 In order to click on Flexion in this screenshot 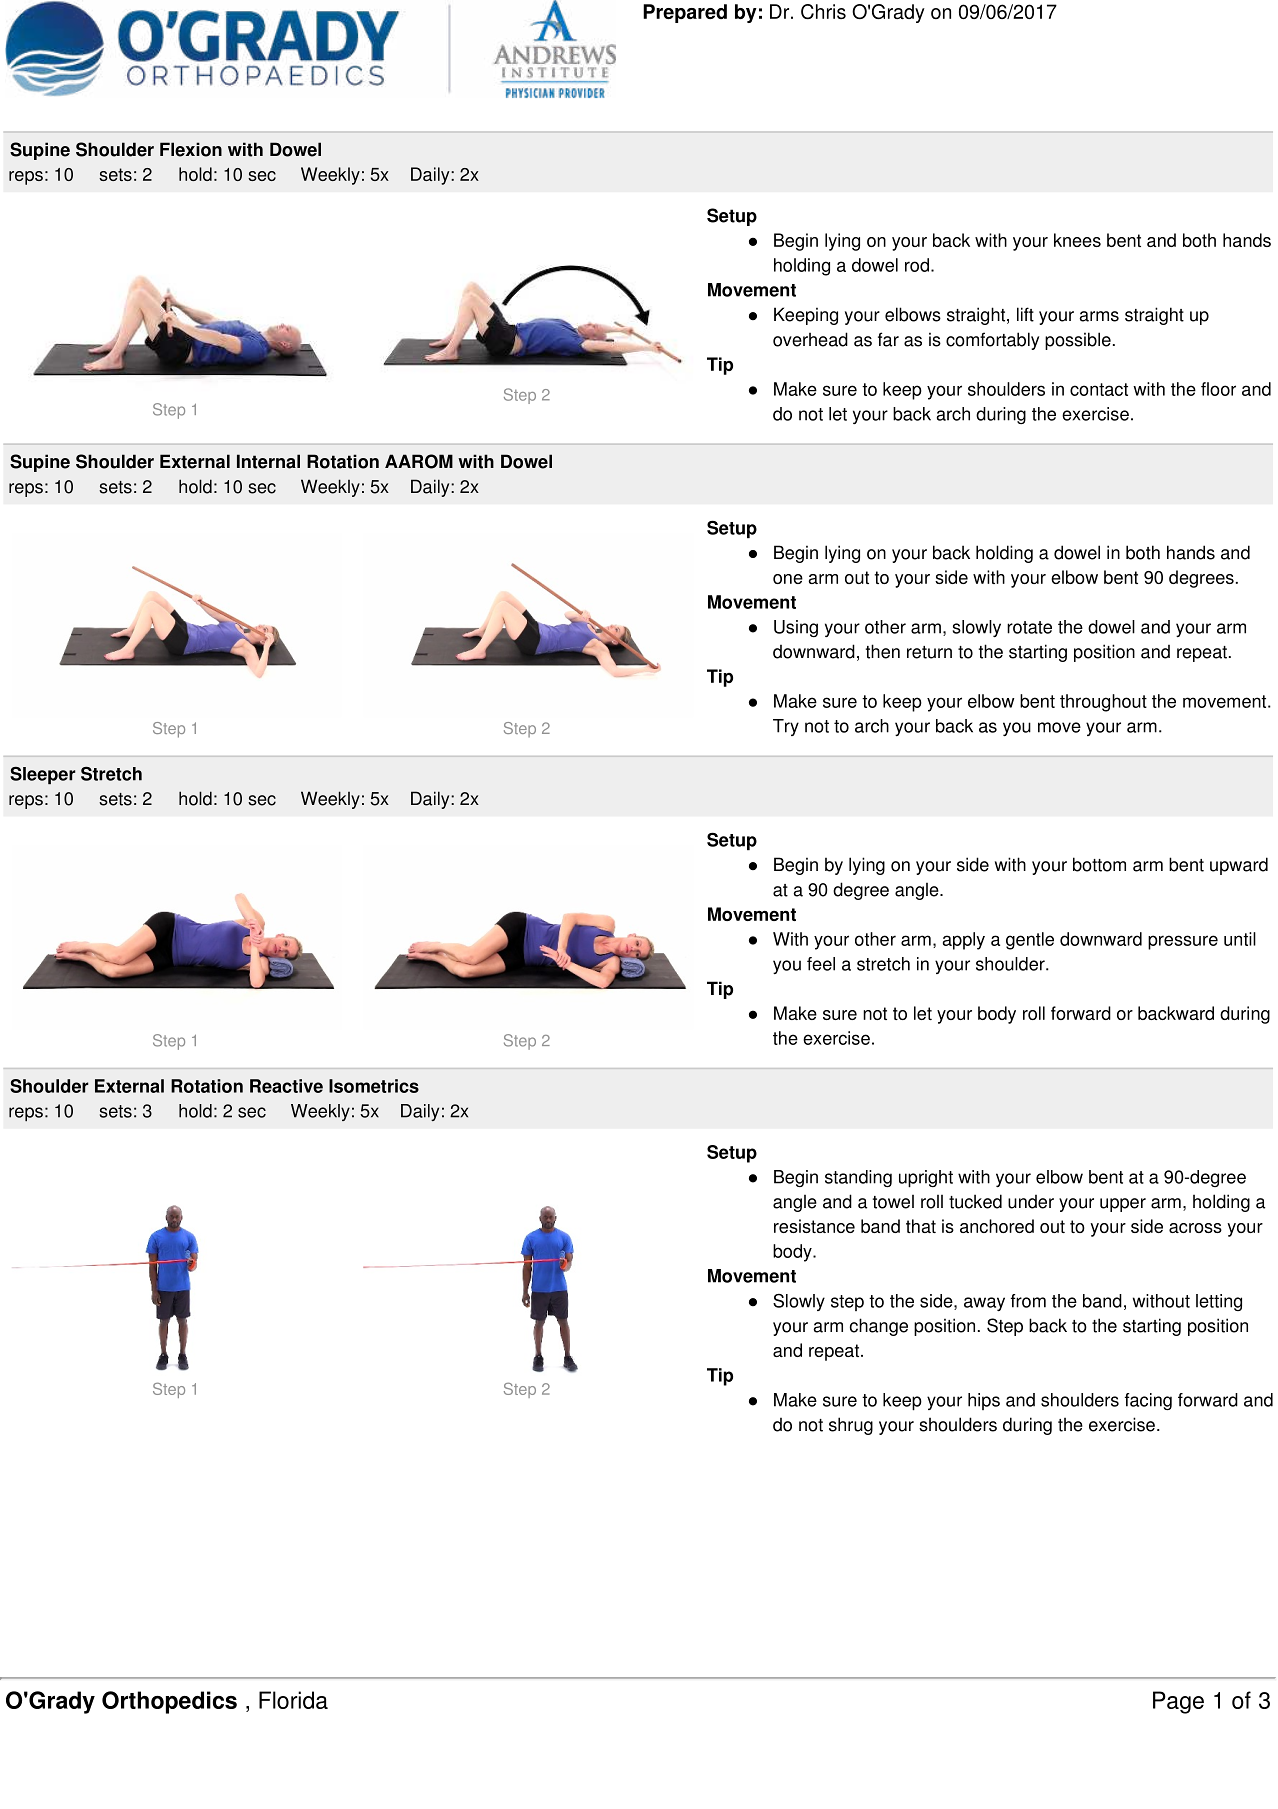, I will do `click(191, 149)`.
